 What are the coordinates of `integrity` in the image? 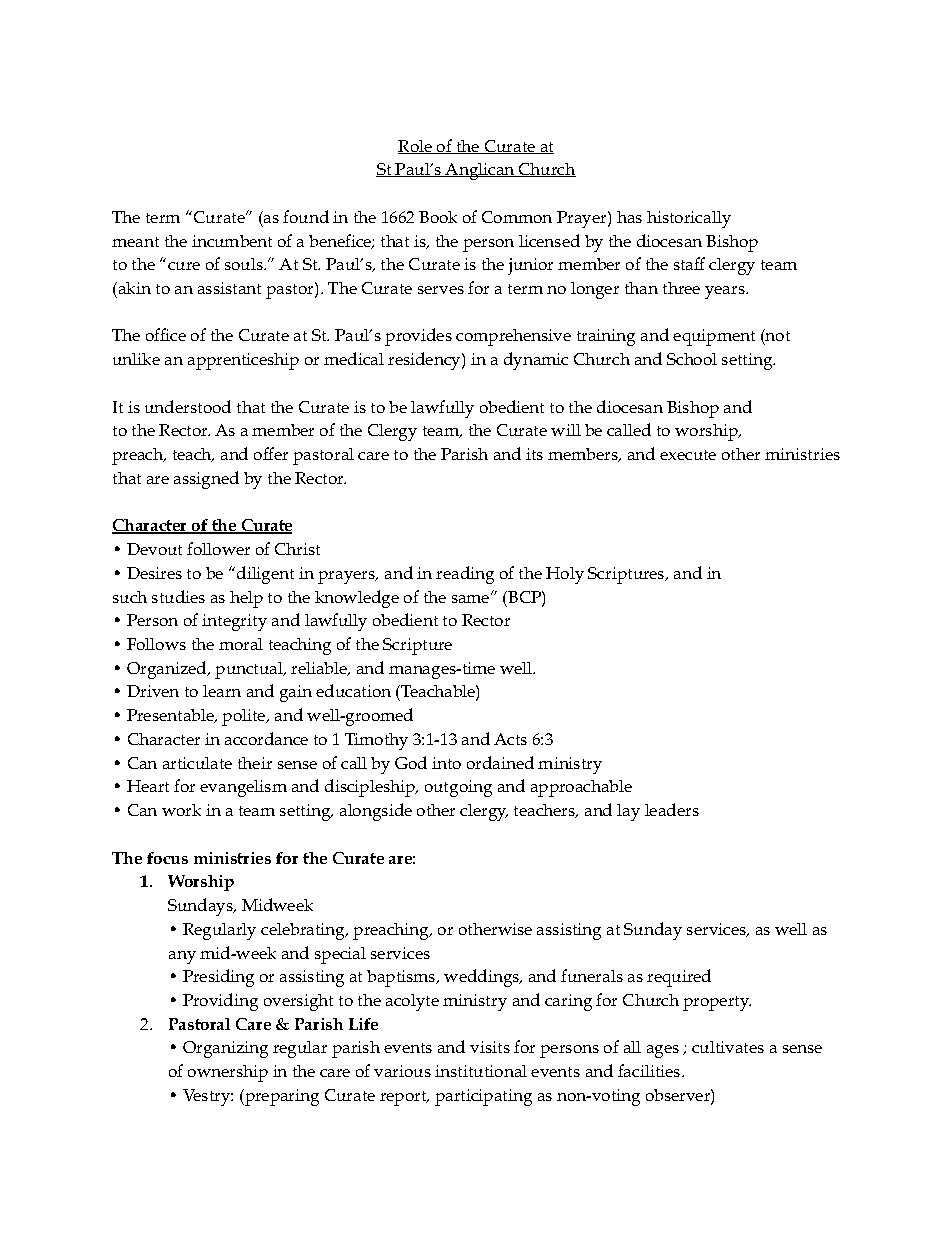 It's located at (234, 622).
